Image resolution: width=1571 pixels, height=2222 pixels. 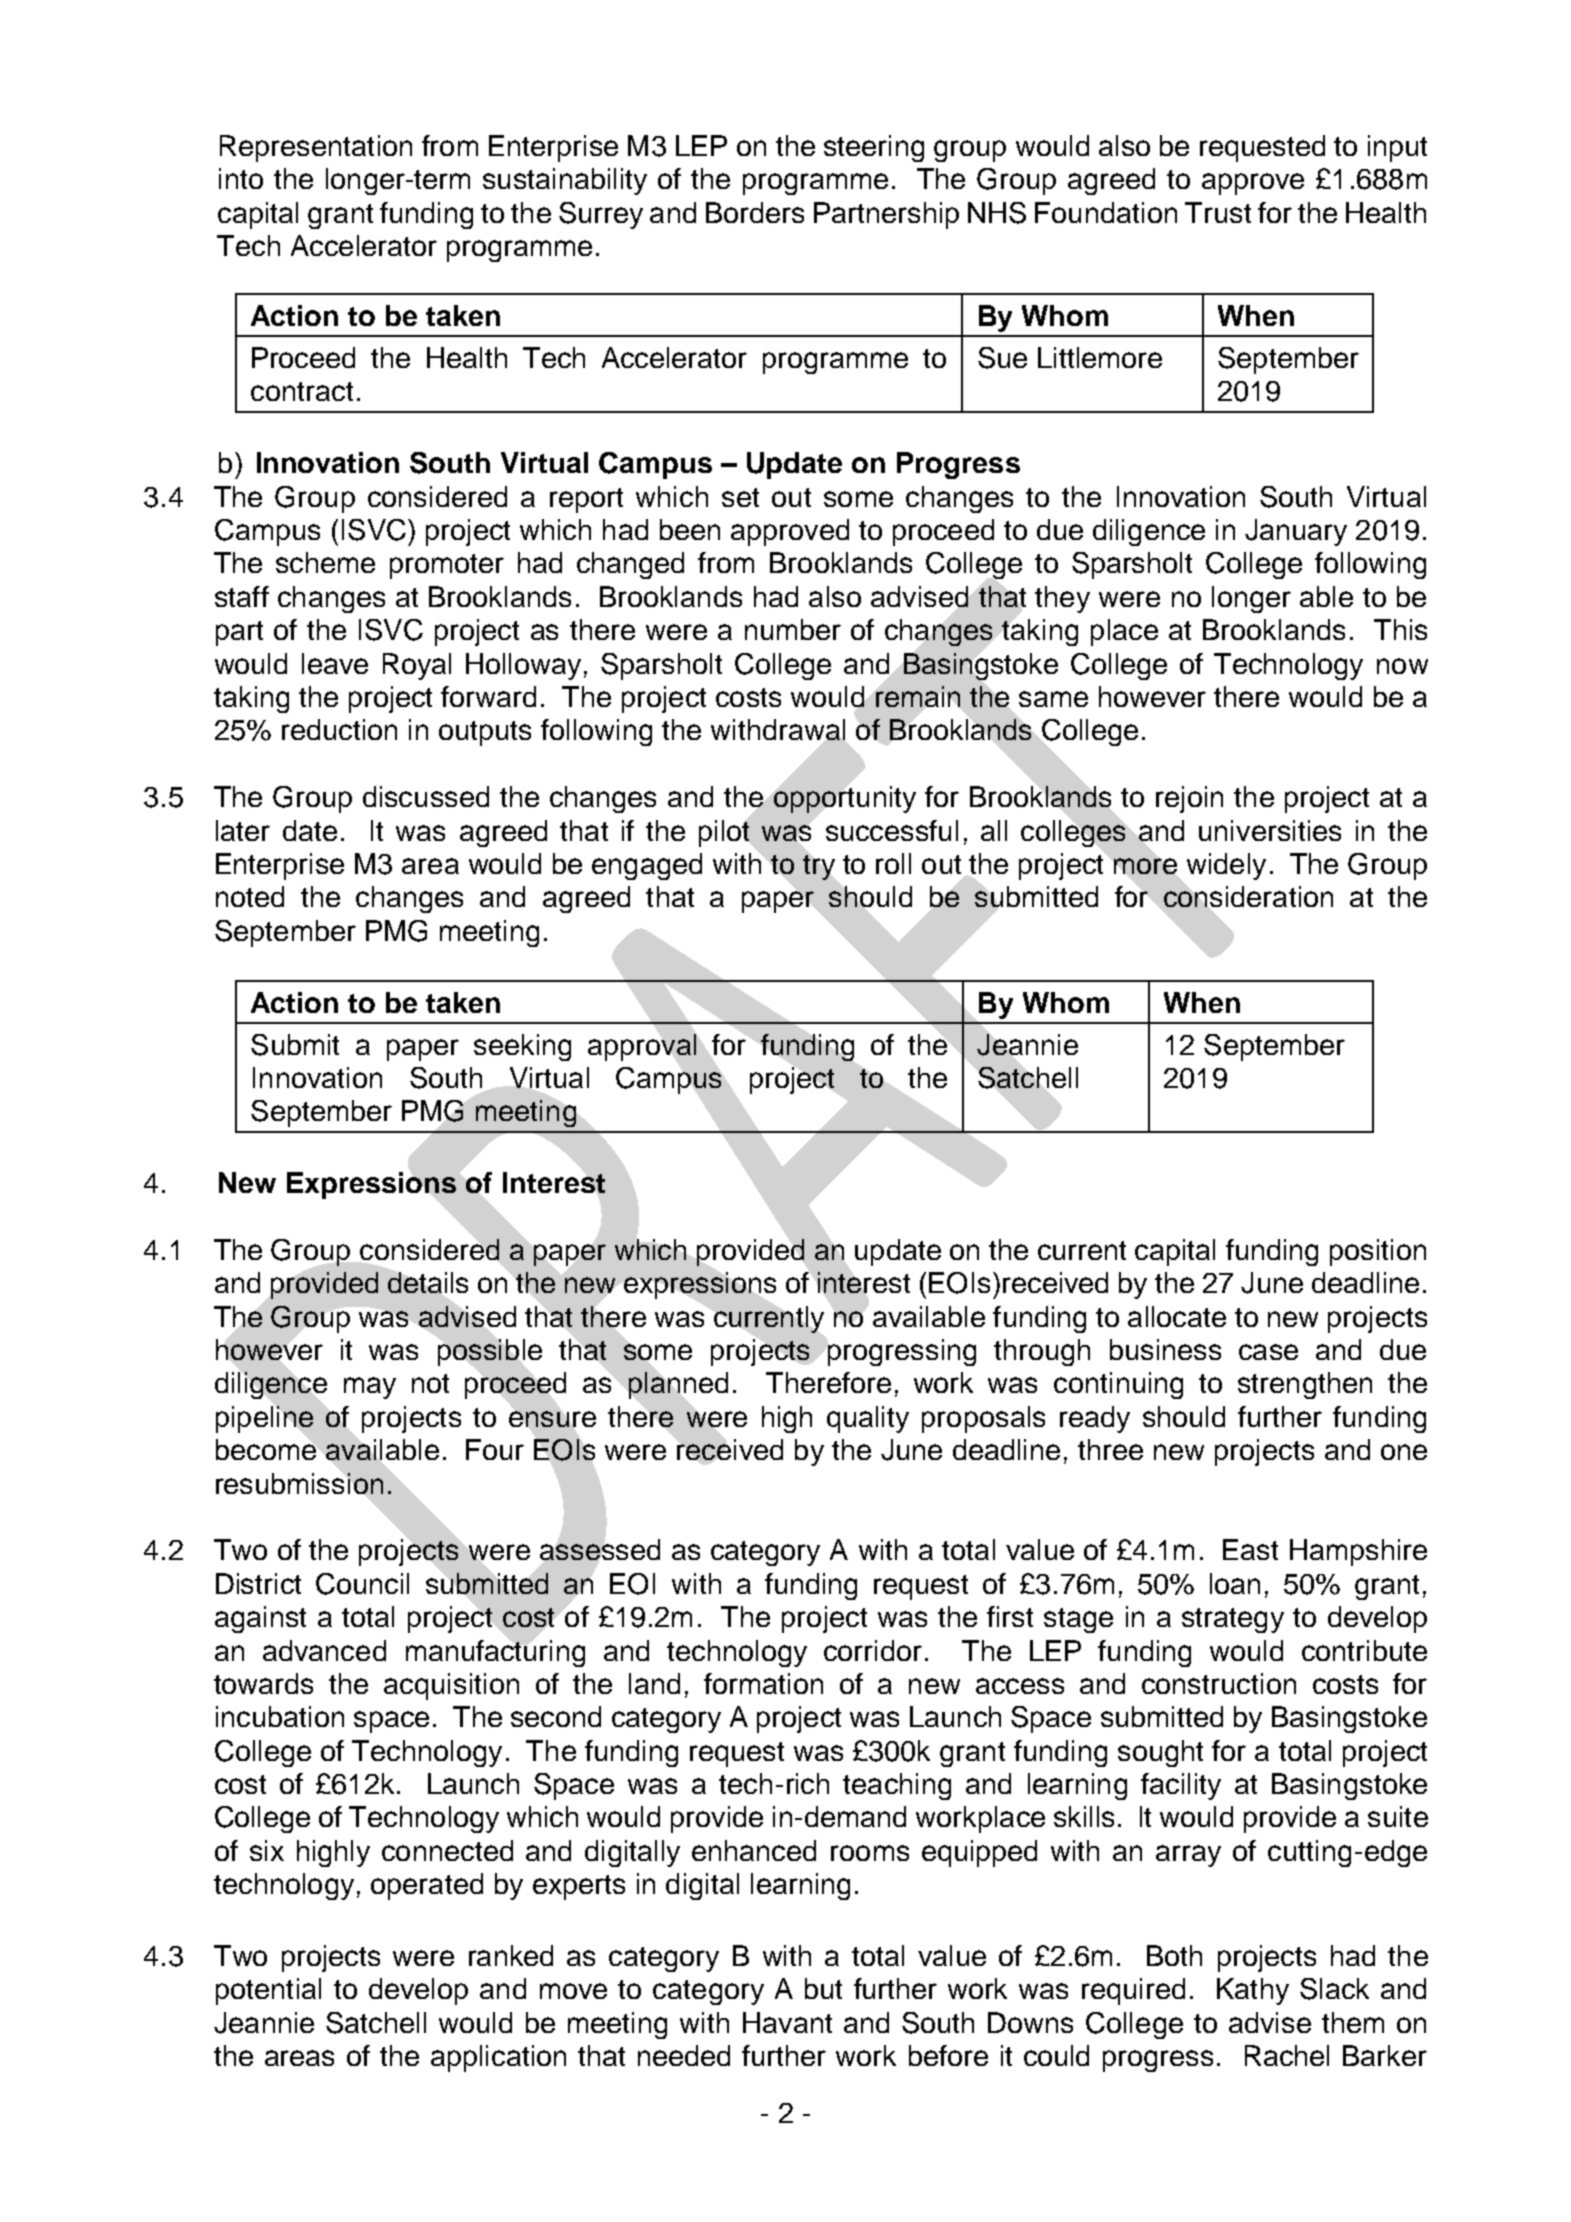 What do you see at coordinates (522, 1047) in the document?
I see `seeking` at bounding box center [522, 1047].
